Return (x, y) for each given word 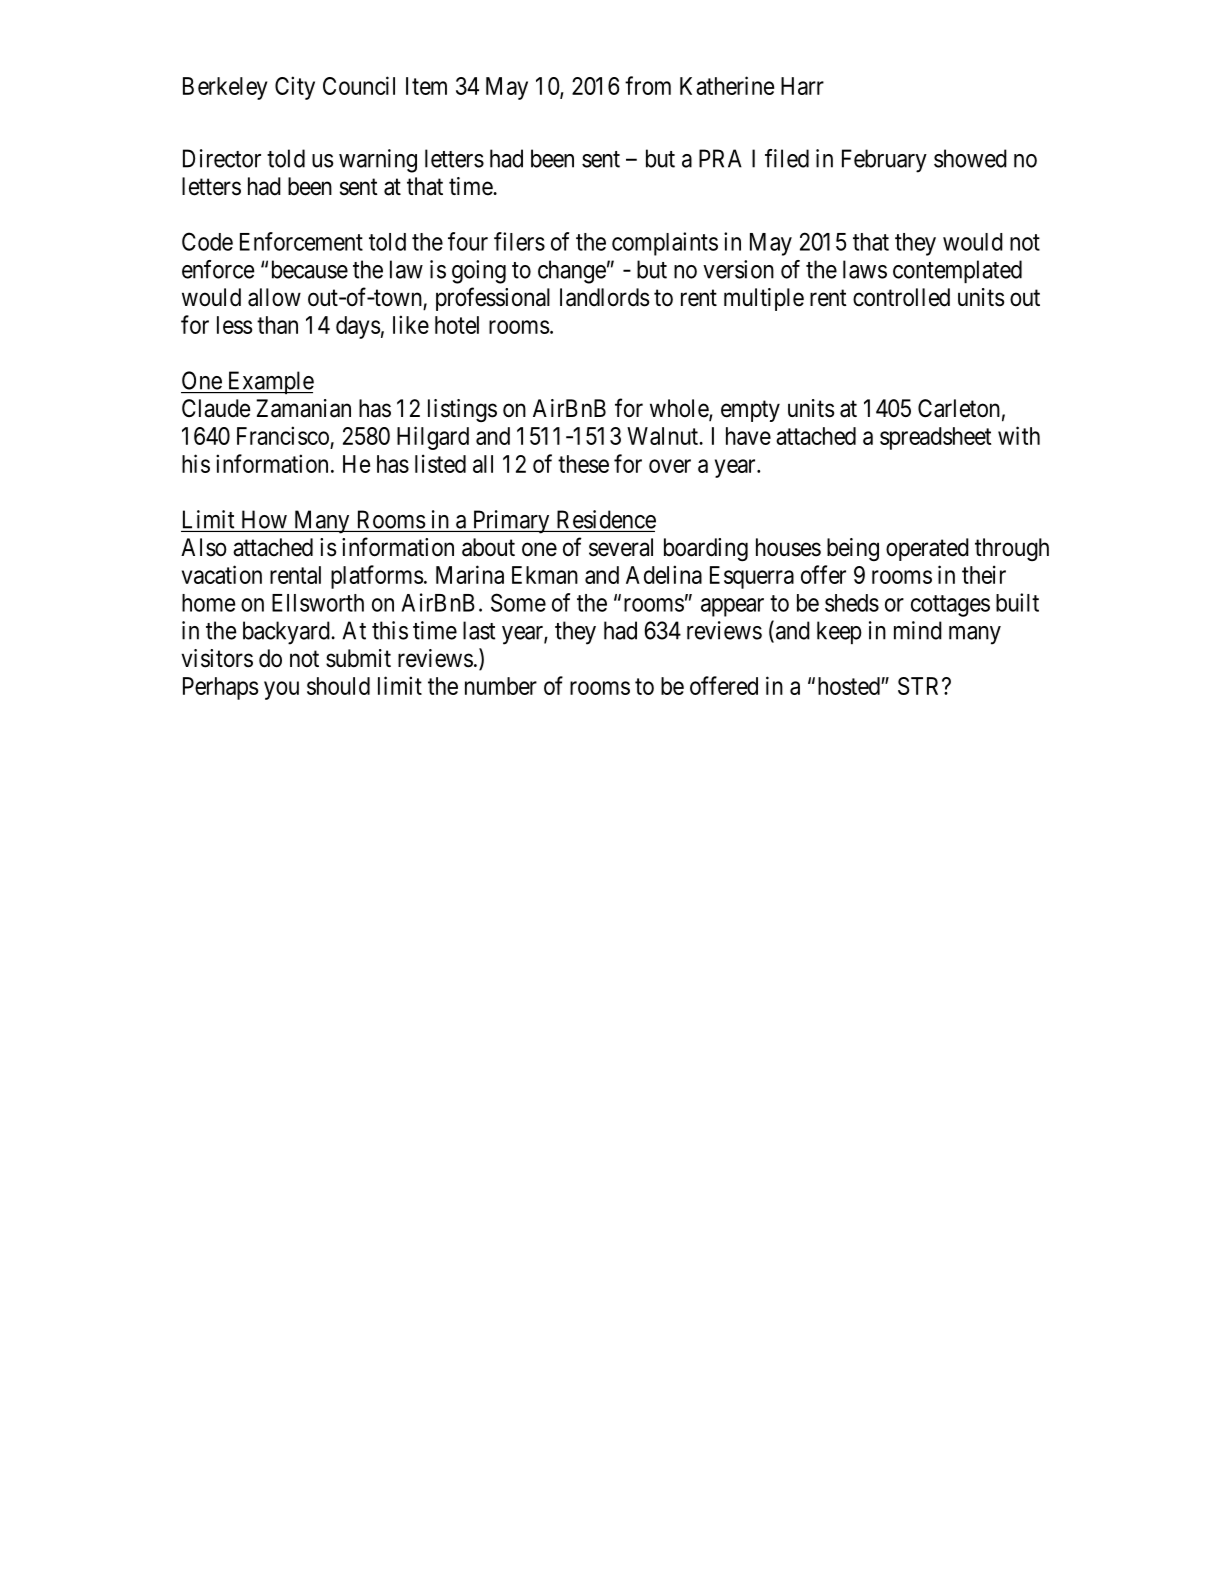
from (648, 85)
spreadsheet (935, 438)
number (501, 686)
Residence (606, 519)
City (295, 88)
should (338, 686)
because (310, 269)
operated (927, 549)
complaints (665, 244)
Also (204, 547)
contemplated (957, 271)
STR (920, 686)
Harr (802, 86)
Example (269, 382)
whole (680, 409)
